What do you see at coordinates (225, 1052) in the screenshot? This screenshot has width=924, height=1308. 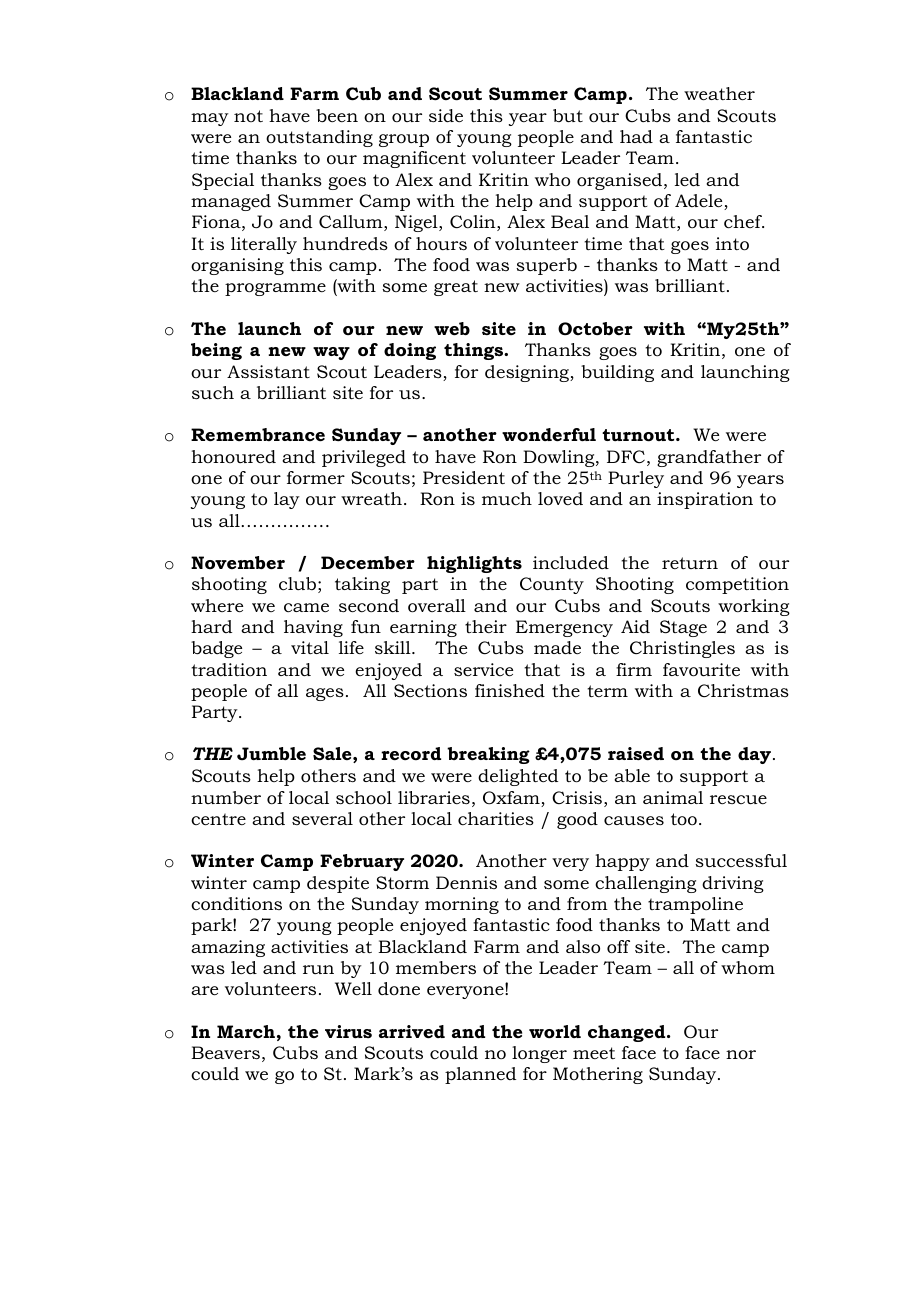 I see `Beavers` at bounding box center [225, 1052].
